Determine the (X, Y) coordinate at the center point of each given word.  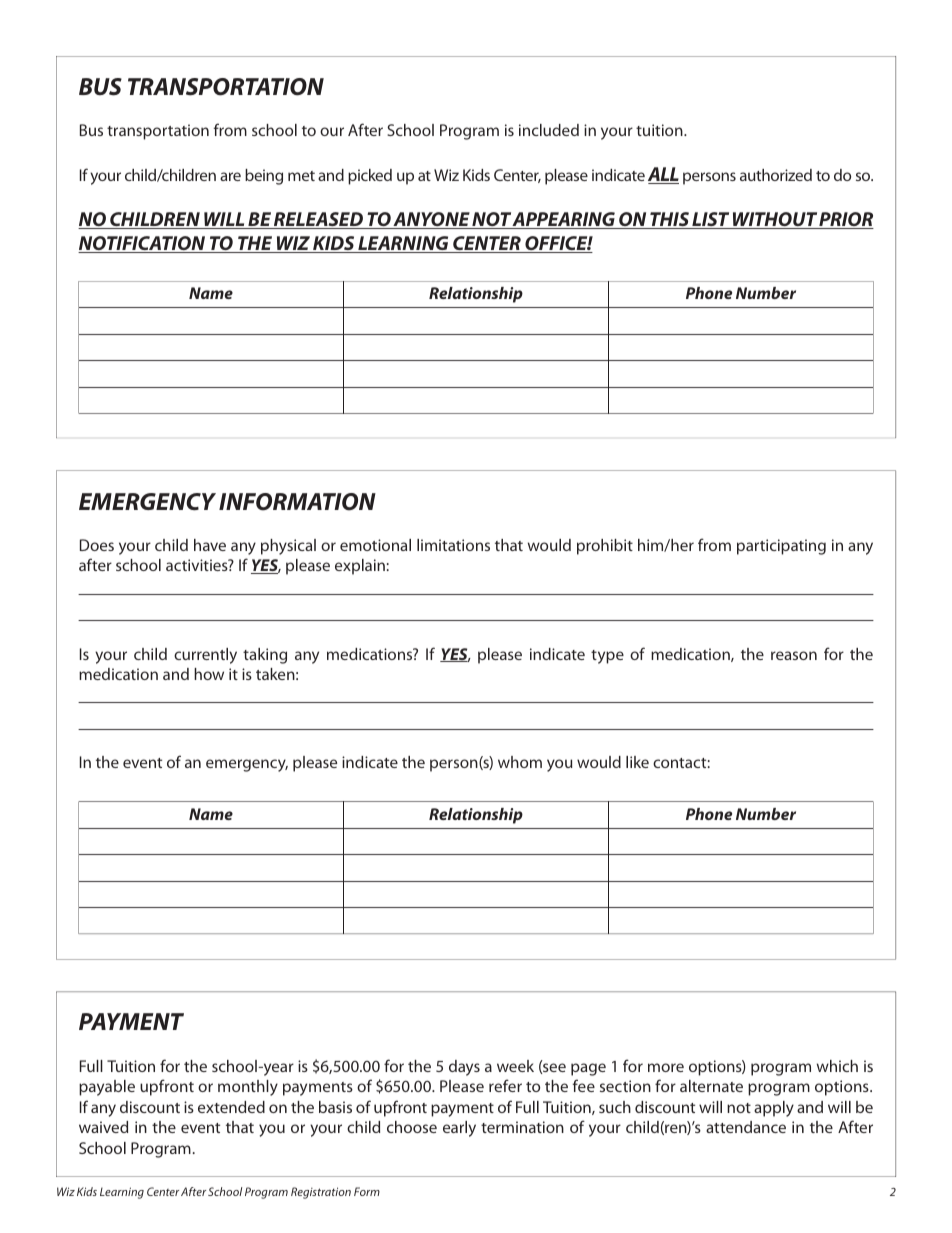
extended (231, 1107)
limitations (453, 545)
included (549, 130)
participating (781, 547)
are (230, 176)
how (209, 674)
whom (520, 762)
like (637, 762)
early (459, 1129)
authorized (776, 175)
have (210, 545)
